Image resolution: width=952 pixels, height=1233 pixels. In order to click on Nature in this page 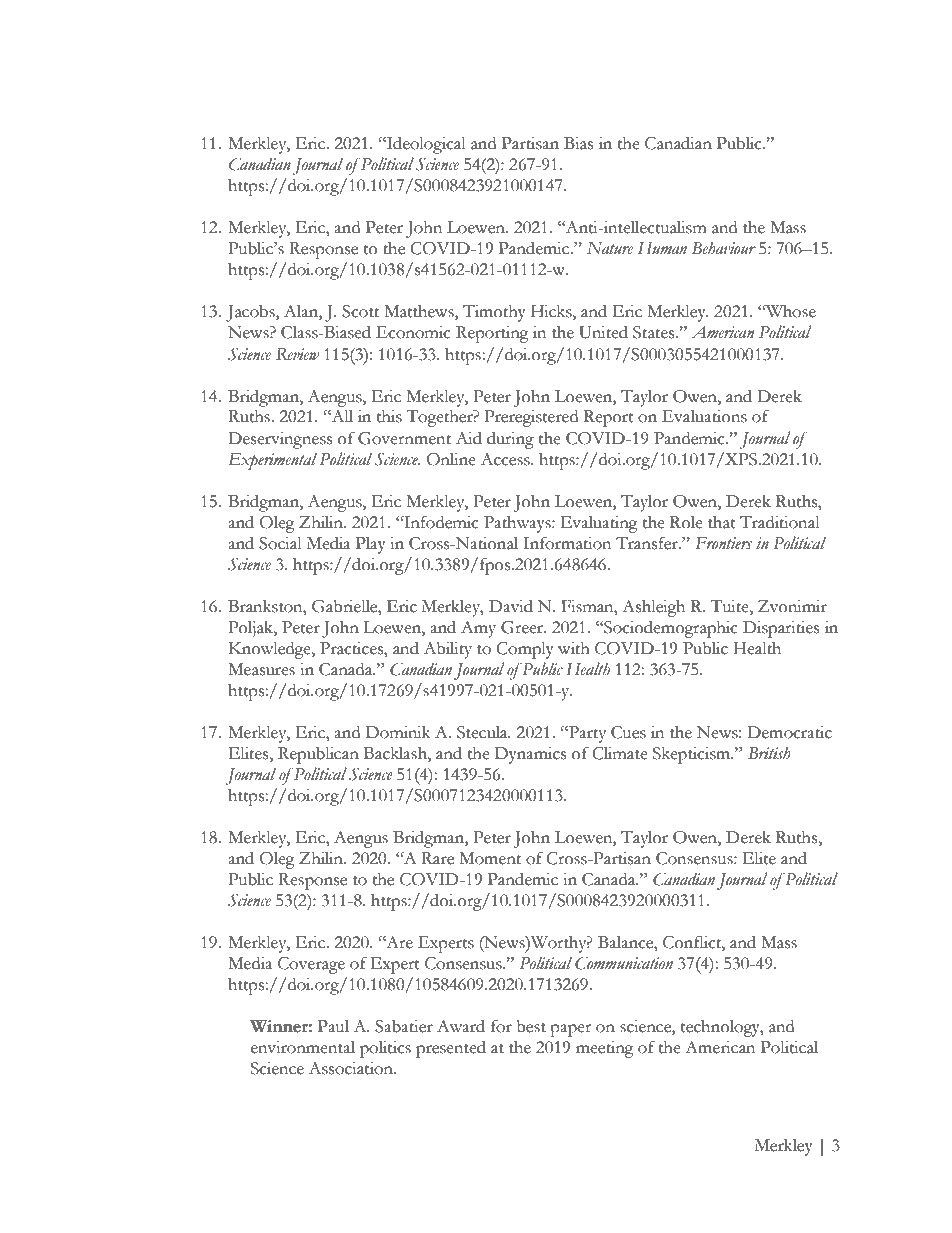, I will do `click(609, 248)`.
